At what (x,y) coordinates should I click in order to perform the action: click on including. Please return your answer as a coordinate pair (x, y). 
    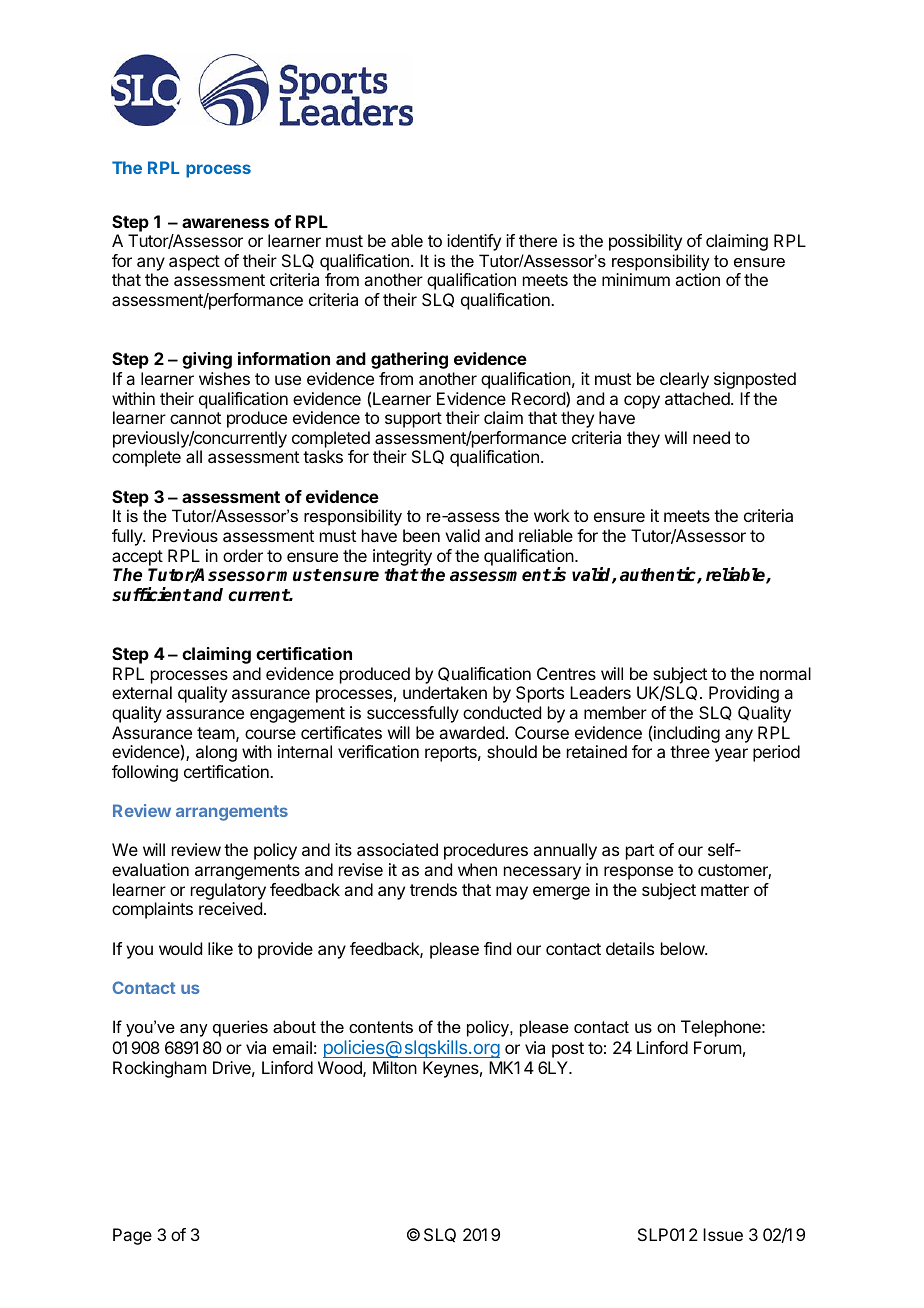
    Looking at the image, I should click on (687, 734).
